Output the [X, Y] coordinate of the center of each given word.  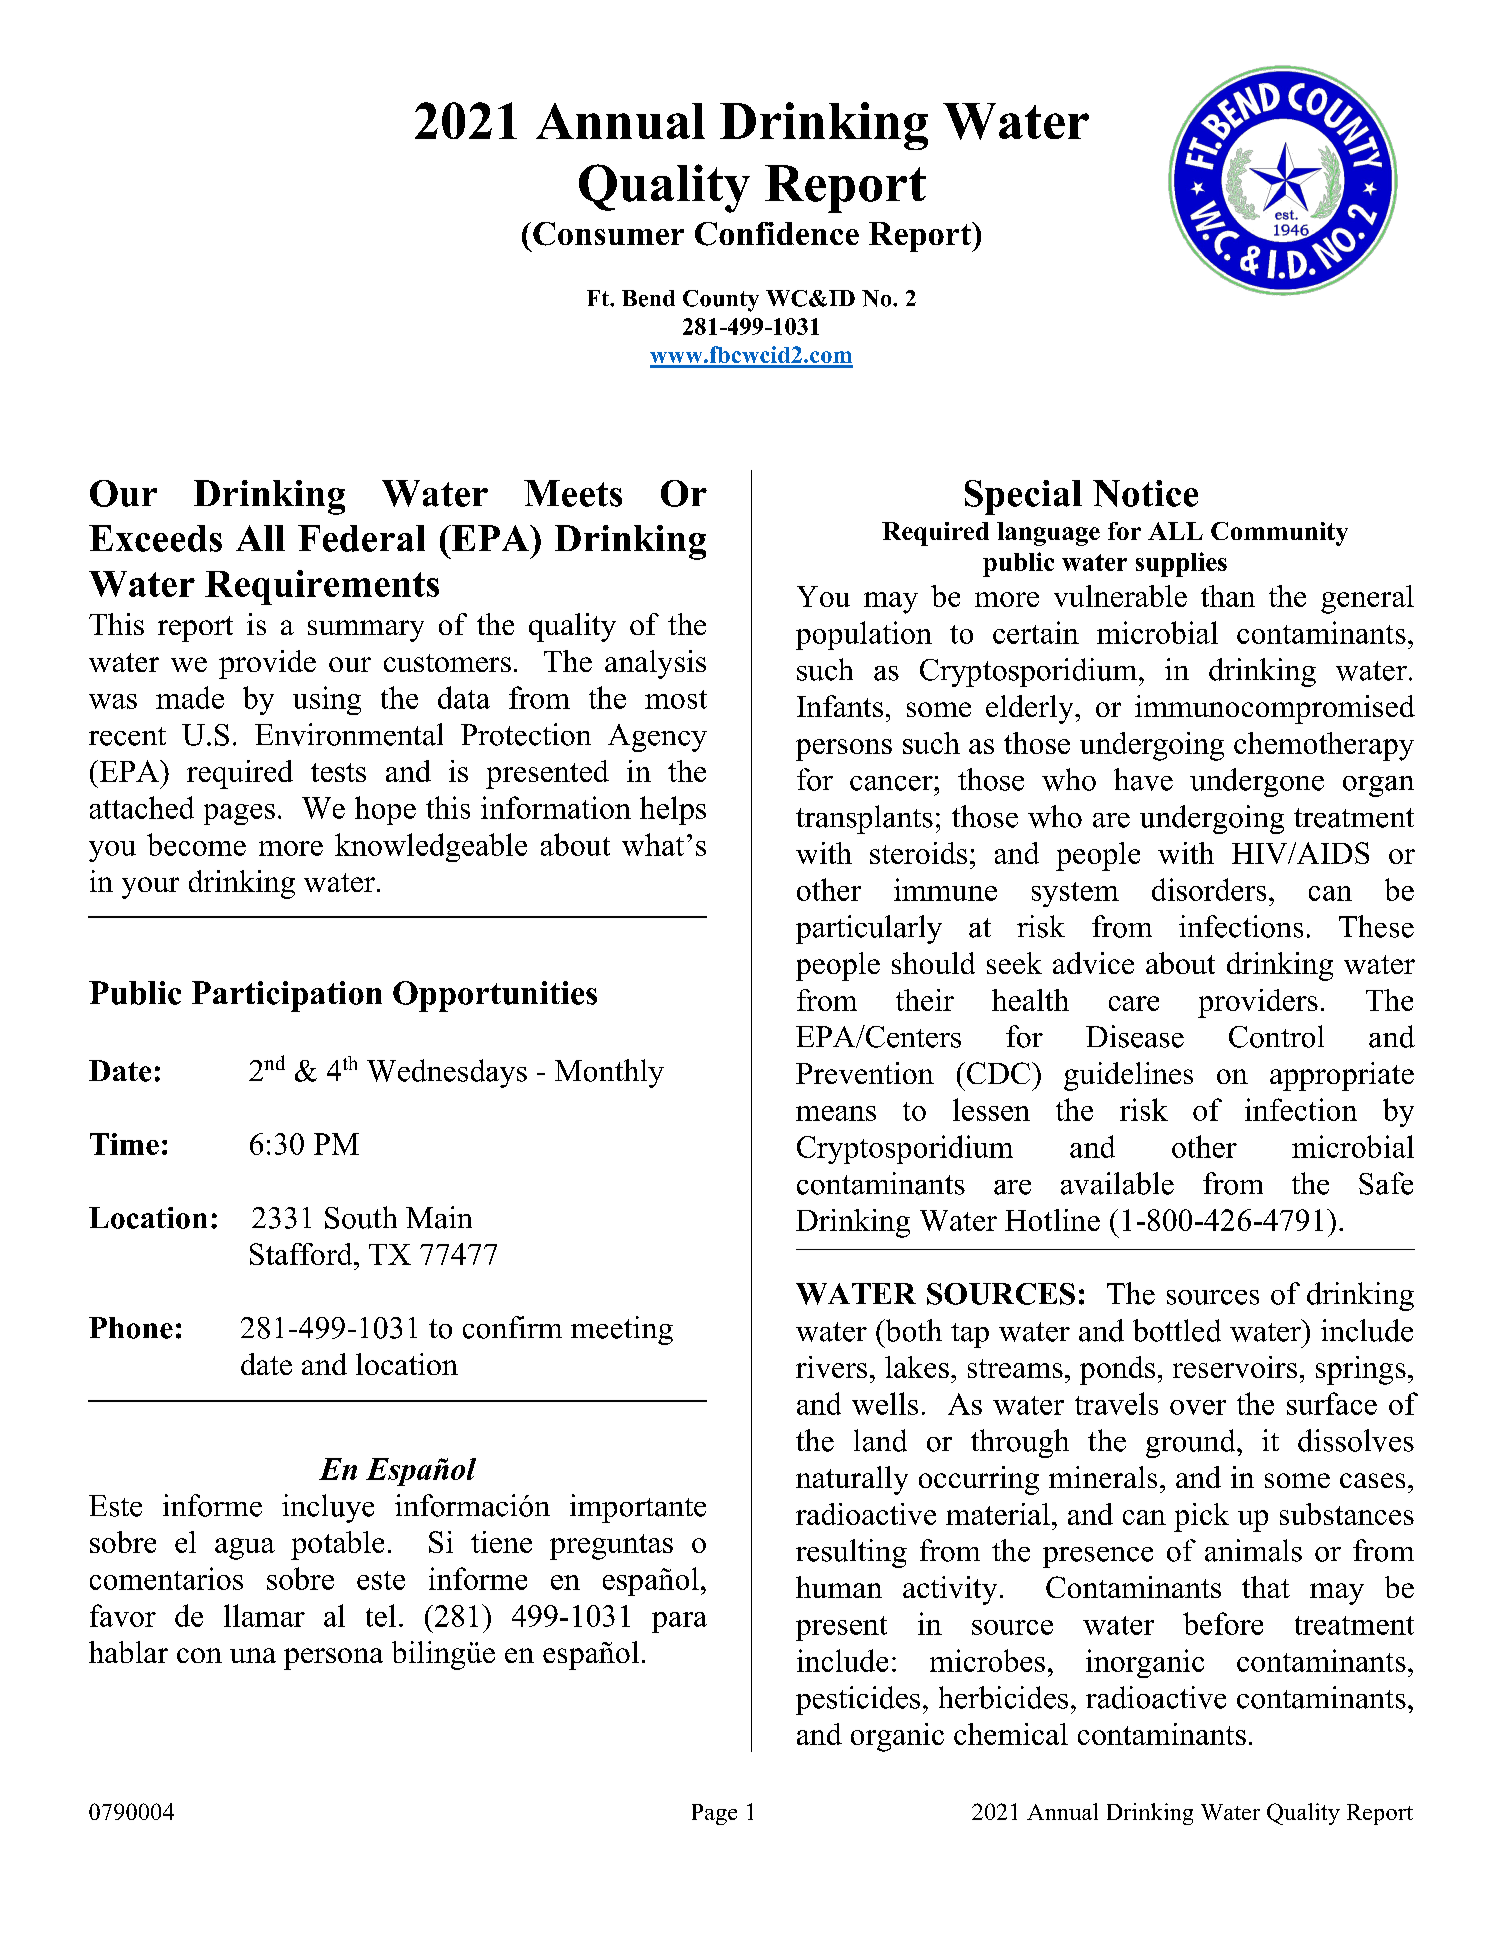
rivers [831, 1367]
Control [1276, 1036]
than [1228, 596]
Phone [131, 1328]
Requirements [322, 587]
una [253, 1655]
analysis [655, 664]
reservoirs [1235, 1367]
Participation [287, 996]
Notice [1145, 493]
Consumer [608, 234]
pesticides [858, 1700]
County [721, 301]
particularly [869, 929]
